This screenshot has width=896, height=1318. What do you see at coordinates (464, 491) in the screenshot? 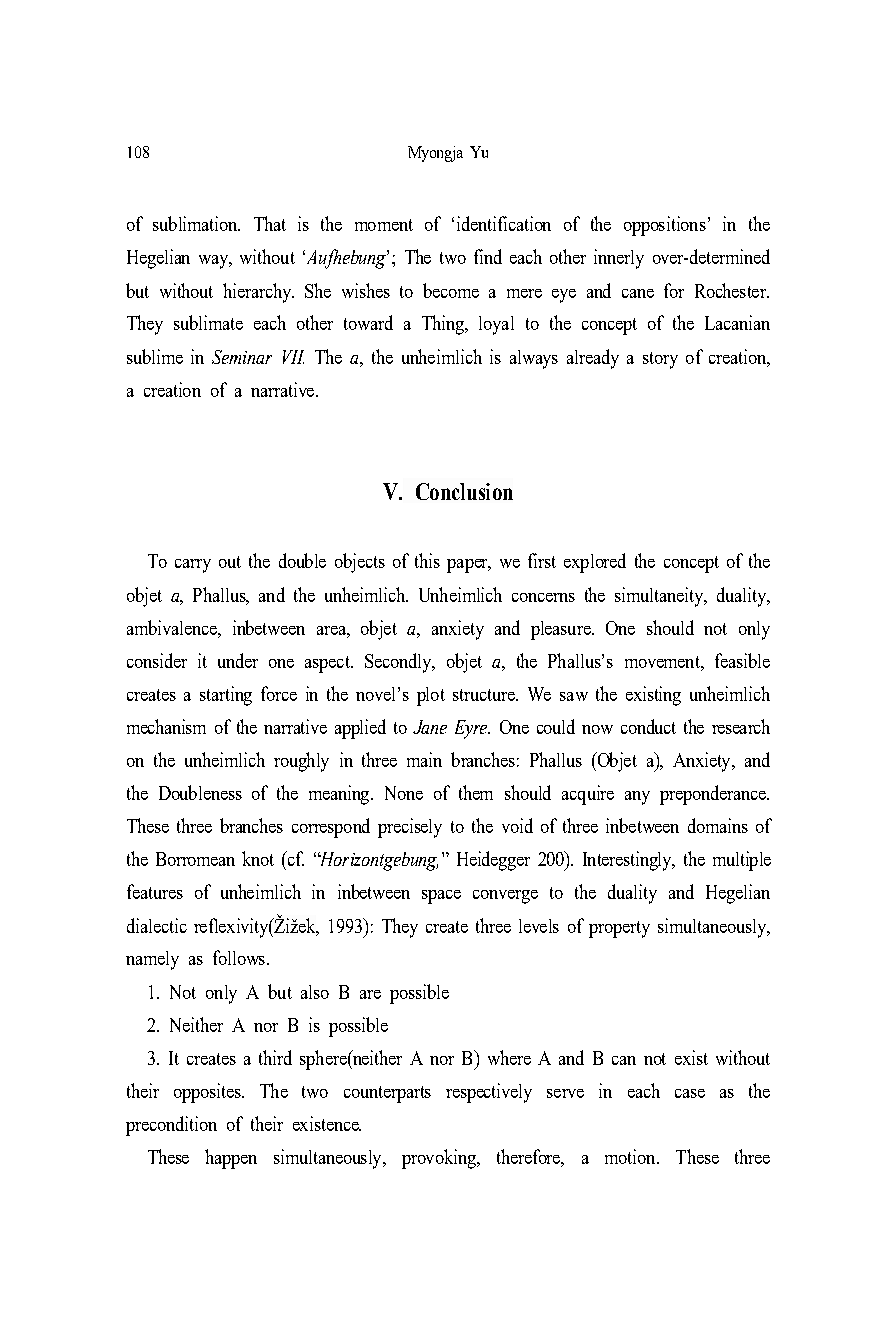
I see `Conclusion` at bounding box center [464, 491].
